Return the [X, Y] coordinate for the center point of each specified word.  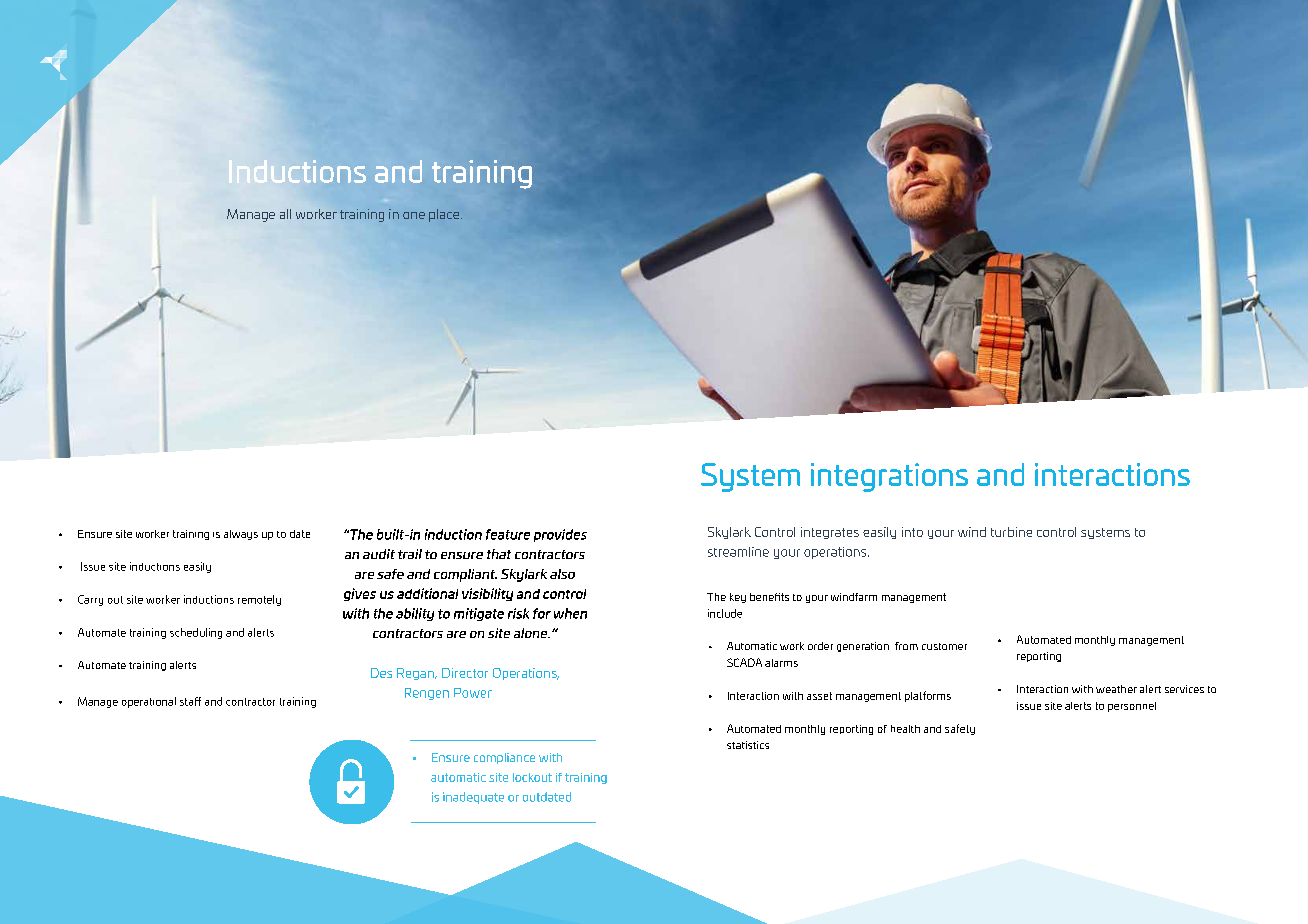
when [570, 613]
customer [944, 646]
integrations [889, 477]
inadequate [473, 798]
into [912, 532]
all [285, 214]
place [445, 215]
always [241, 535]
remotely [259, 600]
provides [560, 535]
